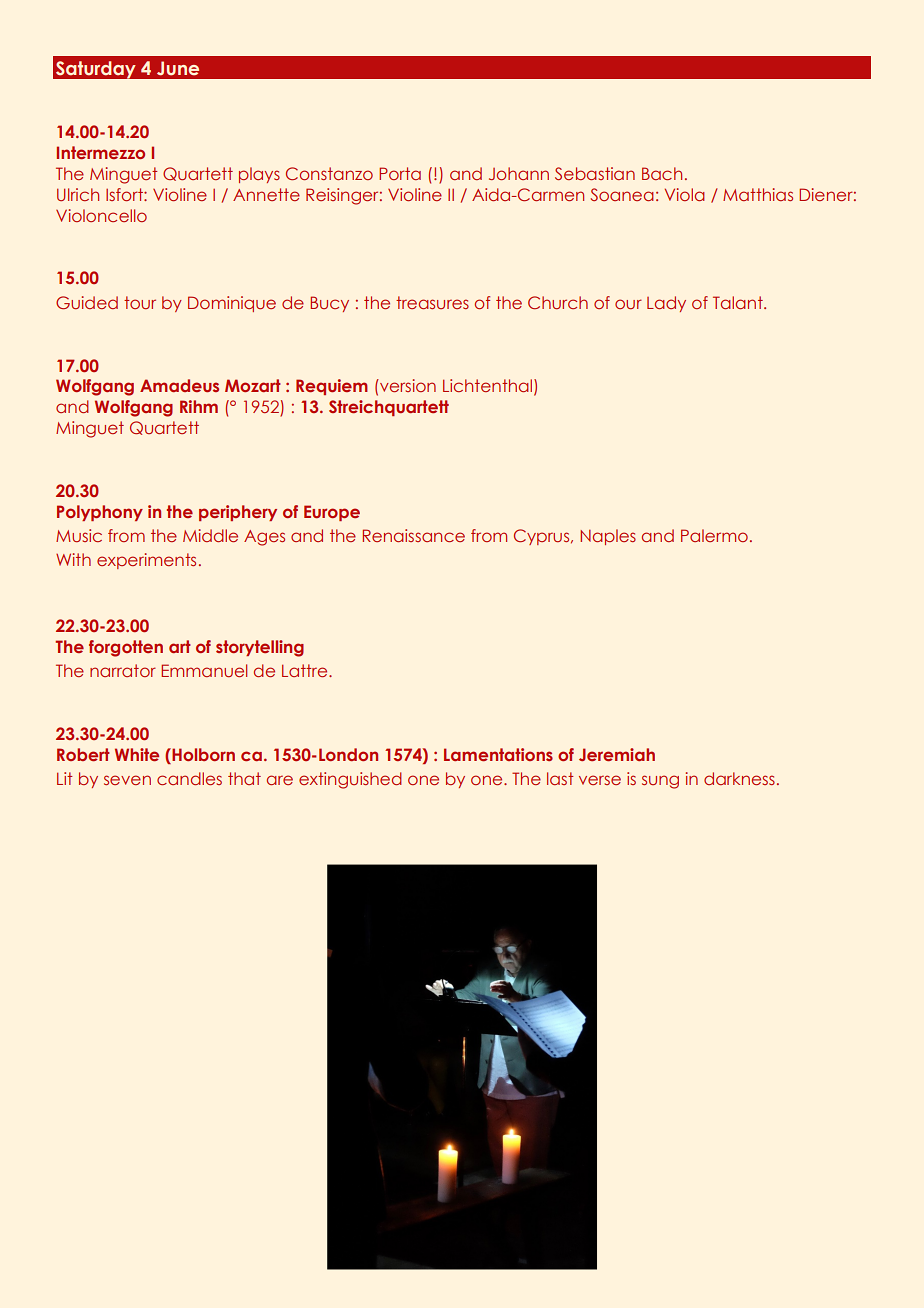  Describe the element at coordinates (414, 535) in the screenshot. I see `Renaissance` at that location.
